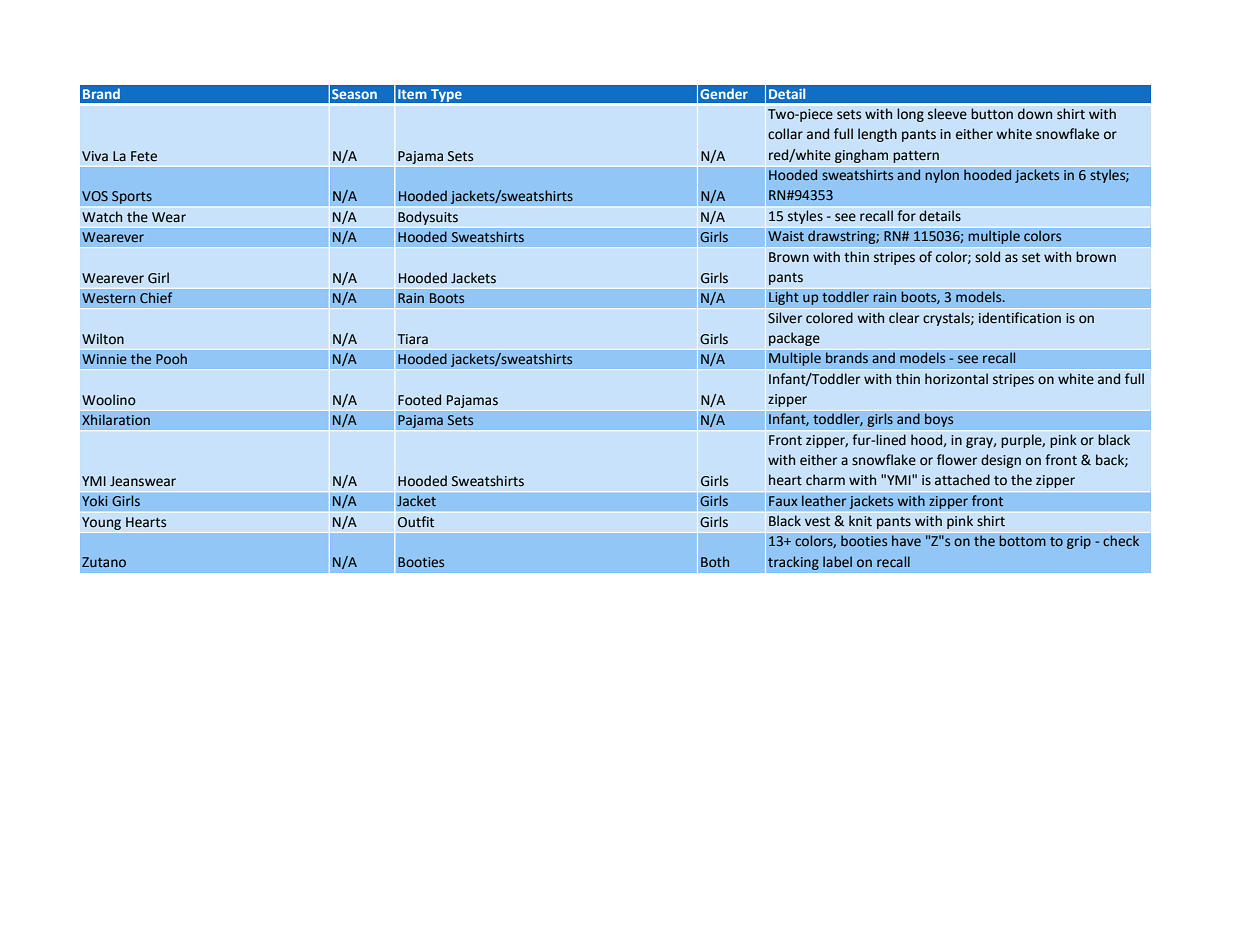 The height and width of the screenshot is (952, 1233). Describe the element at coordinates (103, 339) in the screenshot. I see `Wilton` at that location.
